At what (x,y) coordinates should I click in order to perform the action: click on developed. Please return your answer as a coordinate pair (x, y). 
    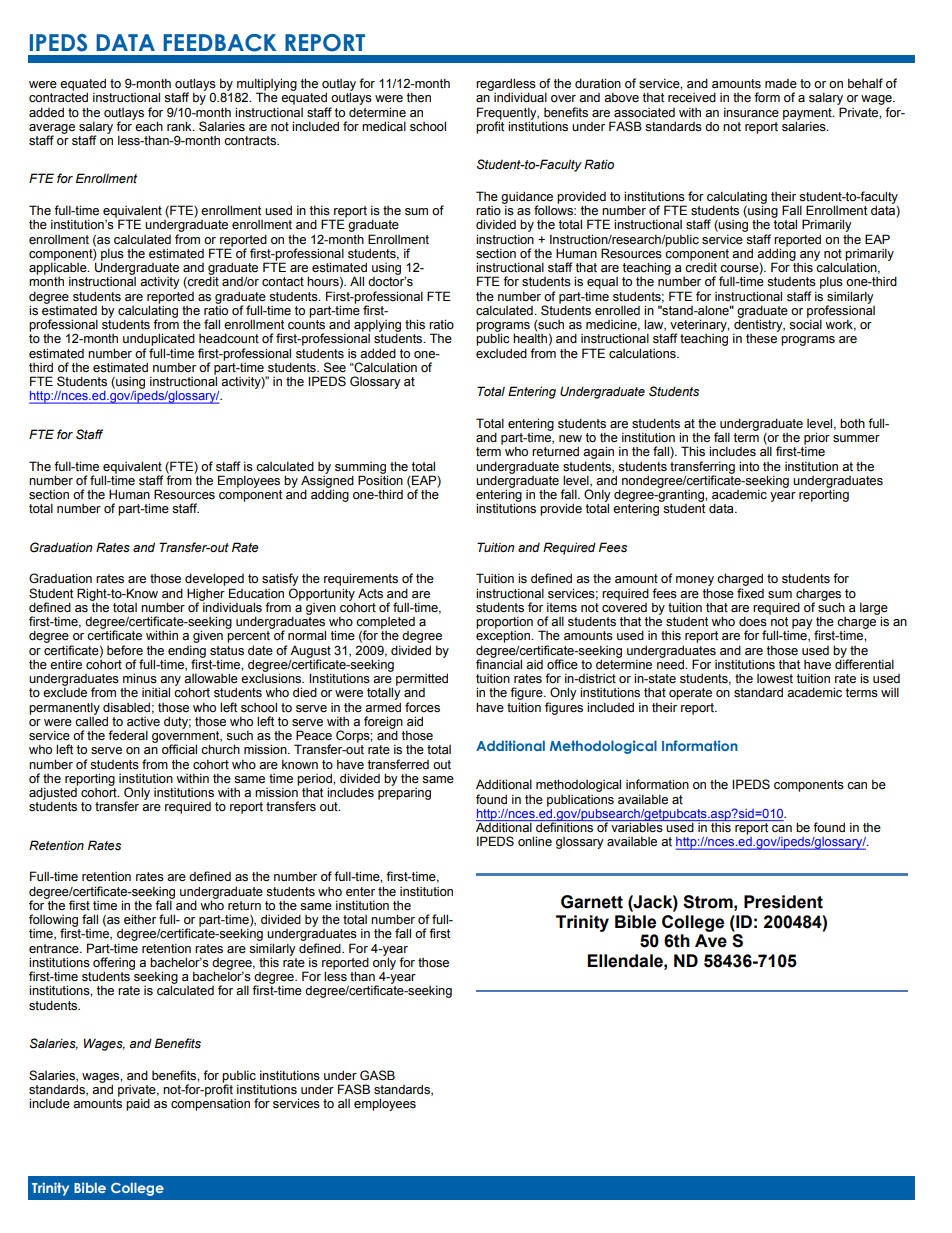
    Looking at the image, I should click on (214, 579).
